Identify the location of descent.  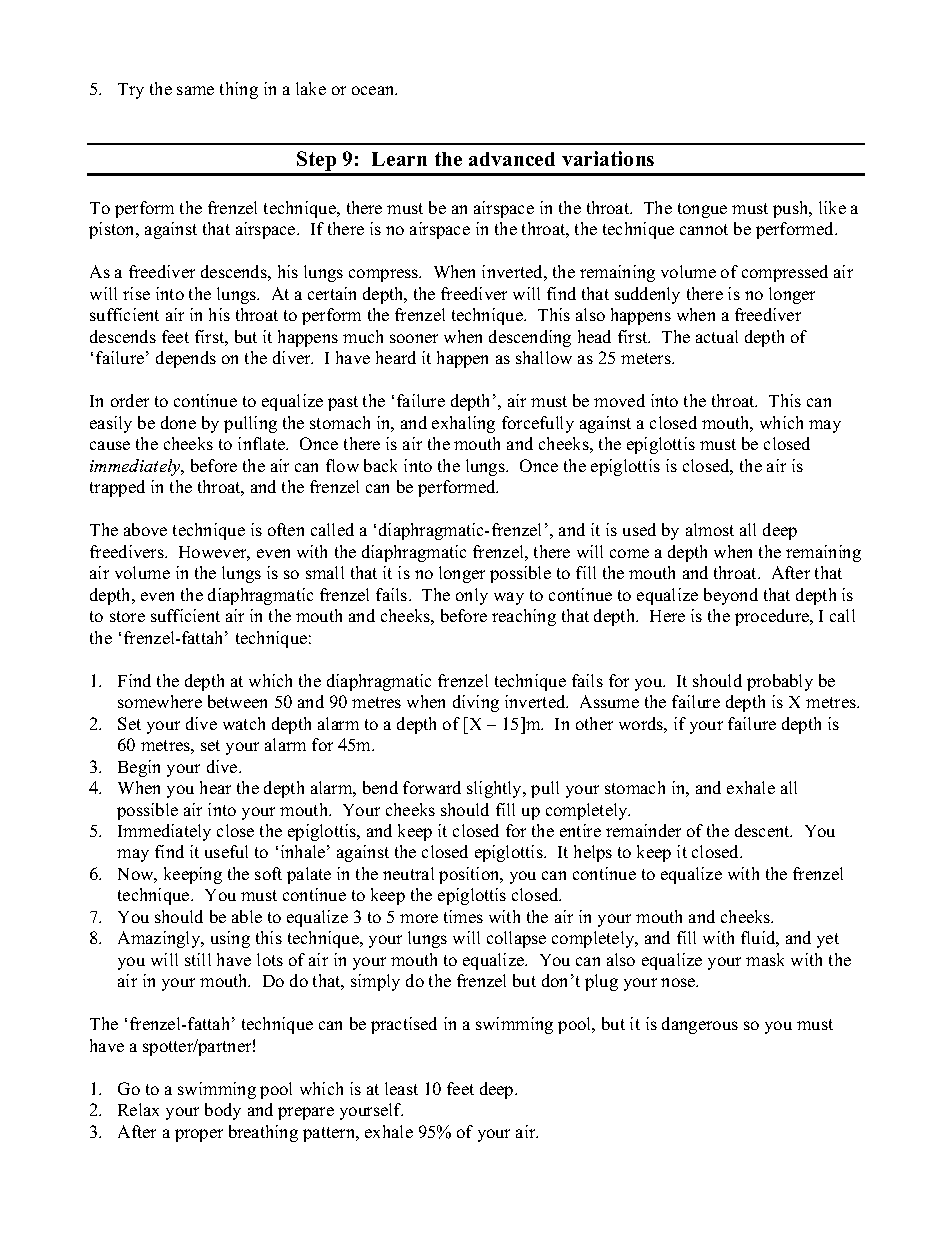
(763, 830).
